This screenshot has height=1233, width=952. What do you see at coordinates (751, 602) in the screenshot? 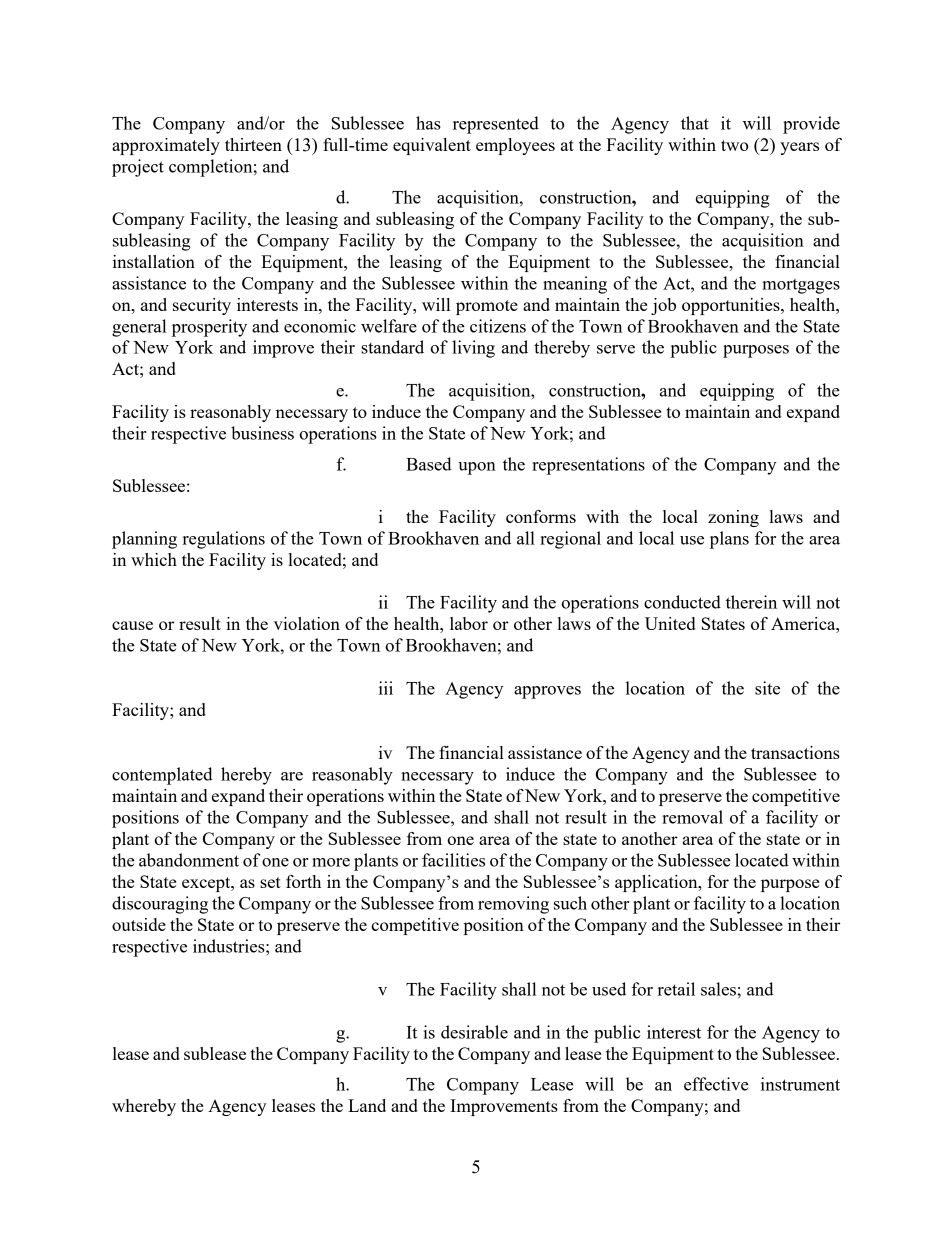
I see `therein` at bounding box center [751, 602].
